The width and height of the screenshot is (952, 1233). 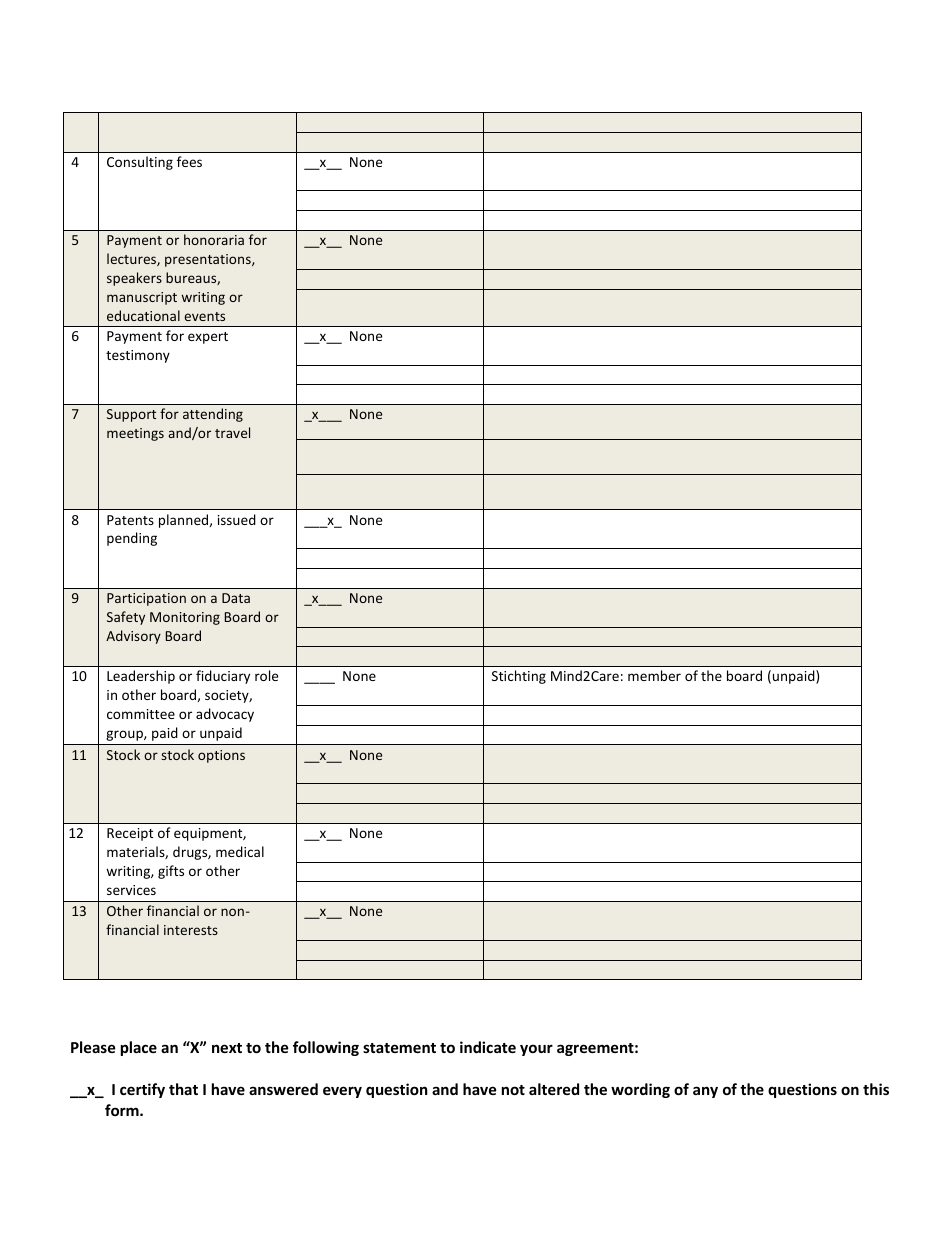 What do you see at coordinates (204, 316) in the screenshot?
I see `events` at bounding box center [204, 316].
